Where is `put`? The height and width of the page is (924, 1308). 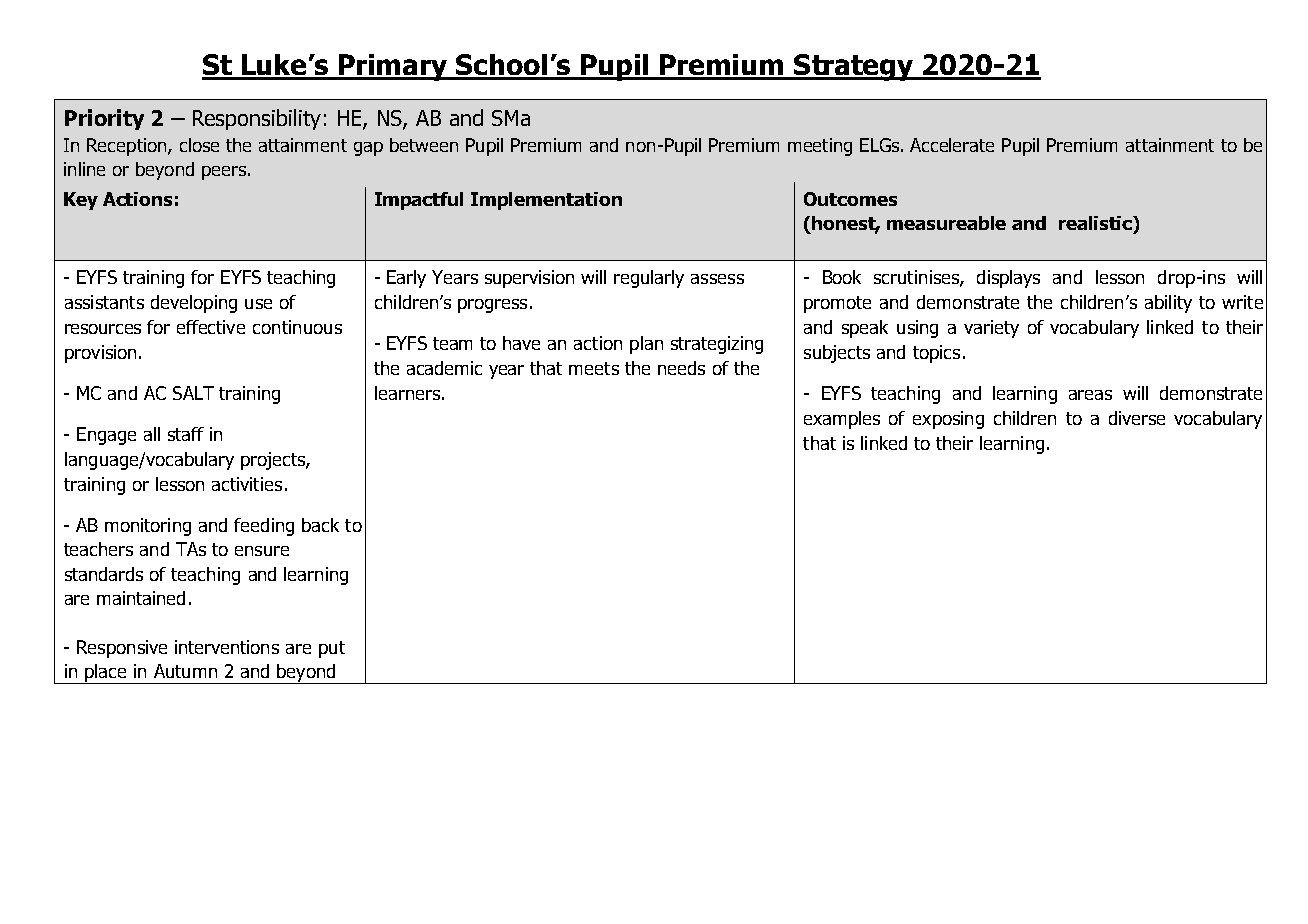 put is located at coordinates (332, 649).
